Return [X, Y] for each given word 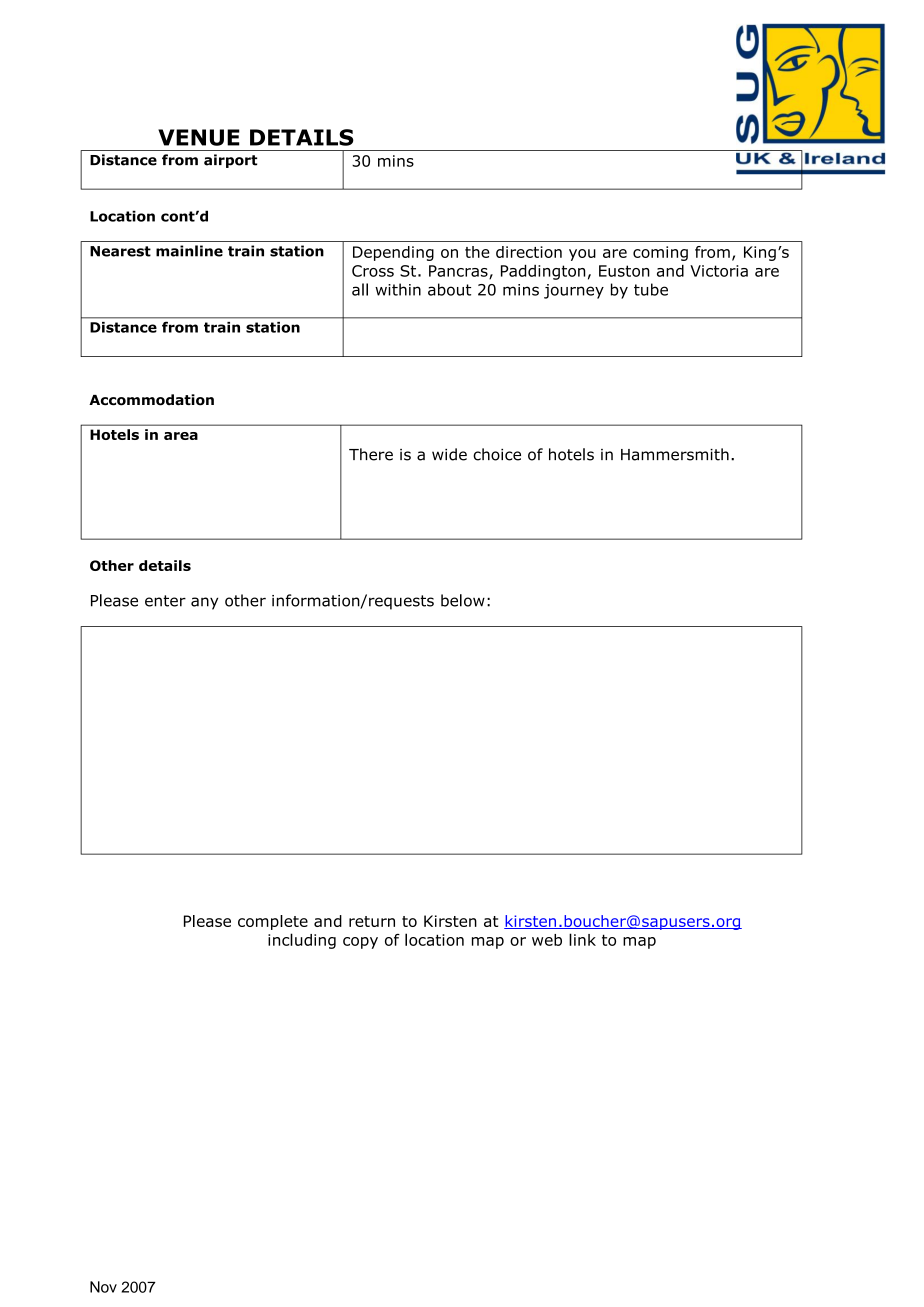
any [204, 603]
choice [497, 454]
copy [360, 943]
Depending [393, 253]
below [463, 600]
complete [273, 922]
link [582, 939]
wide [449, 454]
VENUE [199, 137]
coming [660, 253]
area [181, 436]
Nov [103, 1287]
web [547, 940]
